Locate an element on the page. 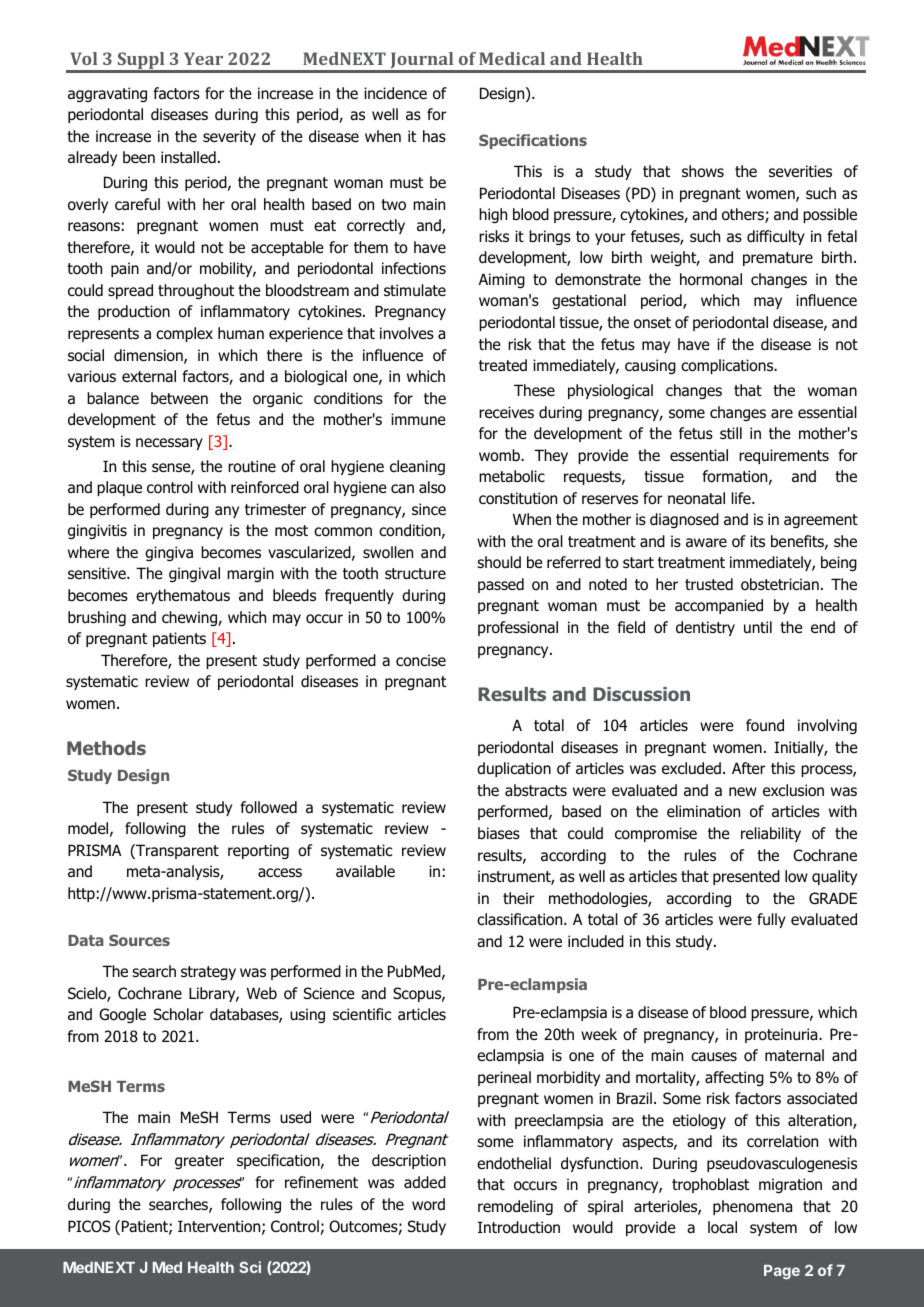 The image size is (924, 1307). necessary is located at coordinates (169, 444).
